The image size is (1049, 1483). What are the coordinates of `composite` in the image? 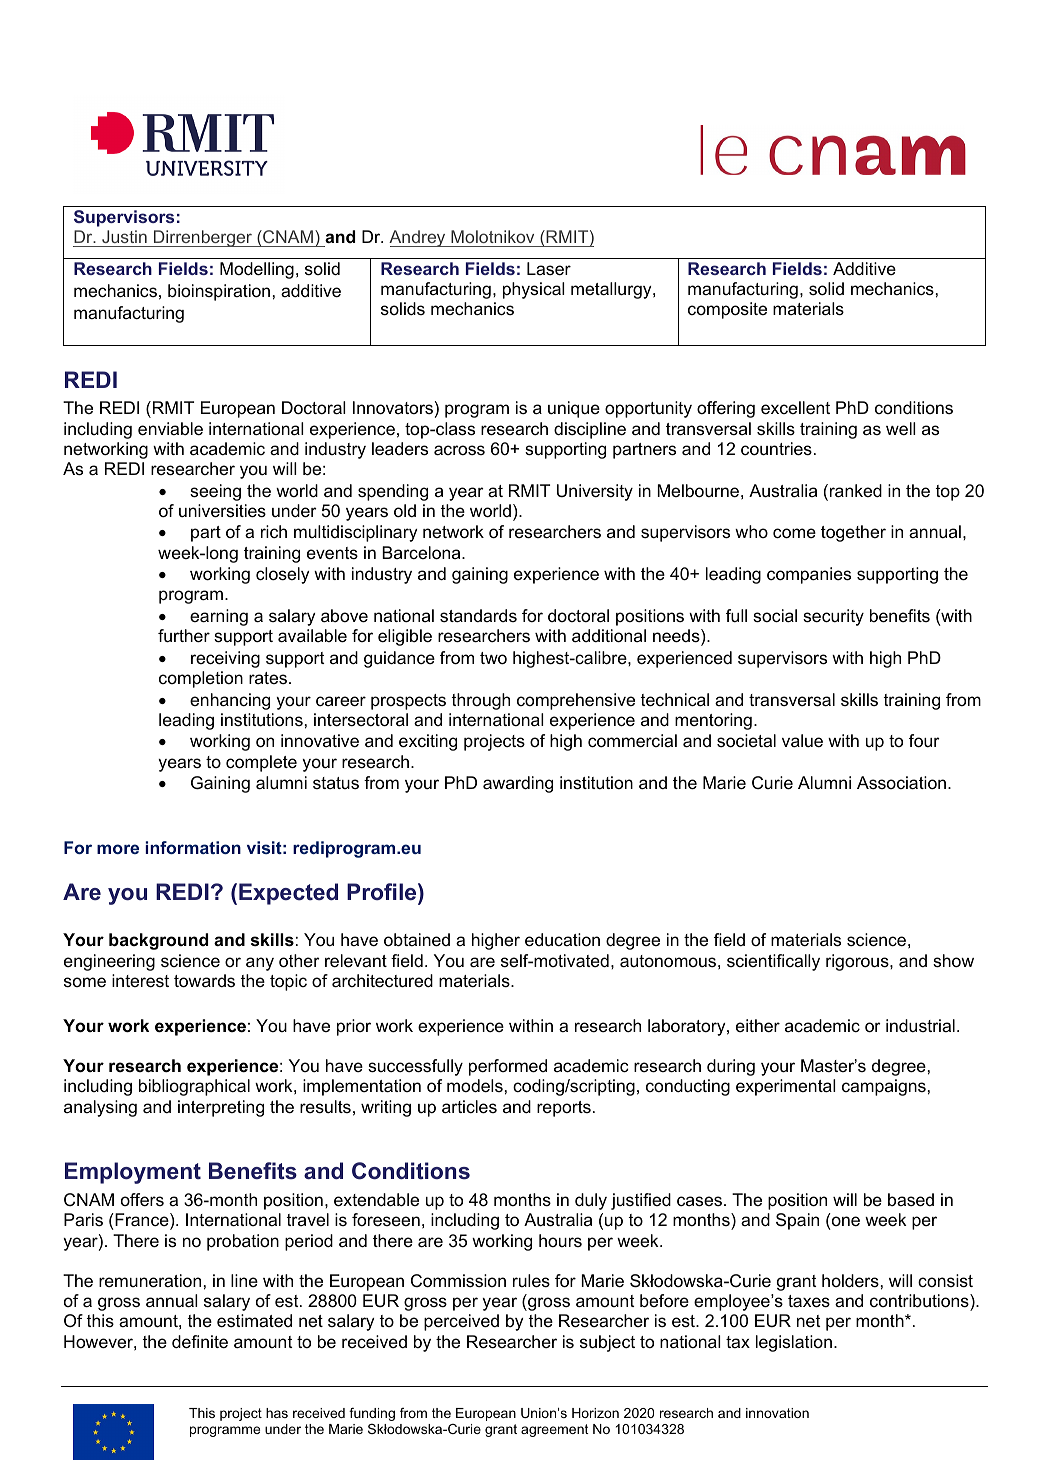 It's located at (727, 310).
